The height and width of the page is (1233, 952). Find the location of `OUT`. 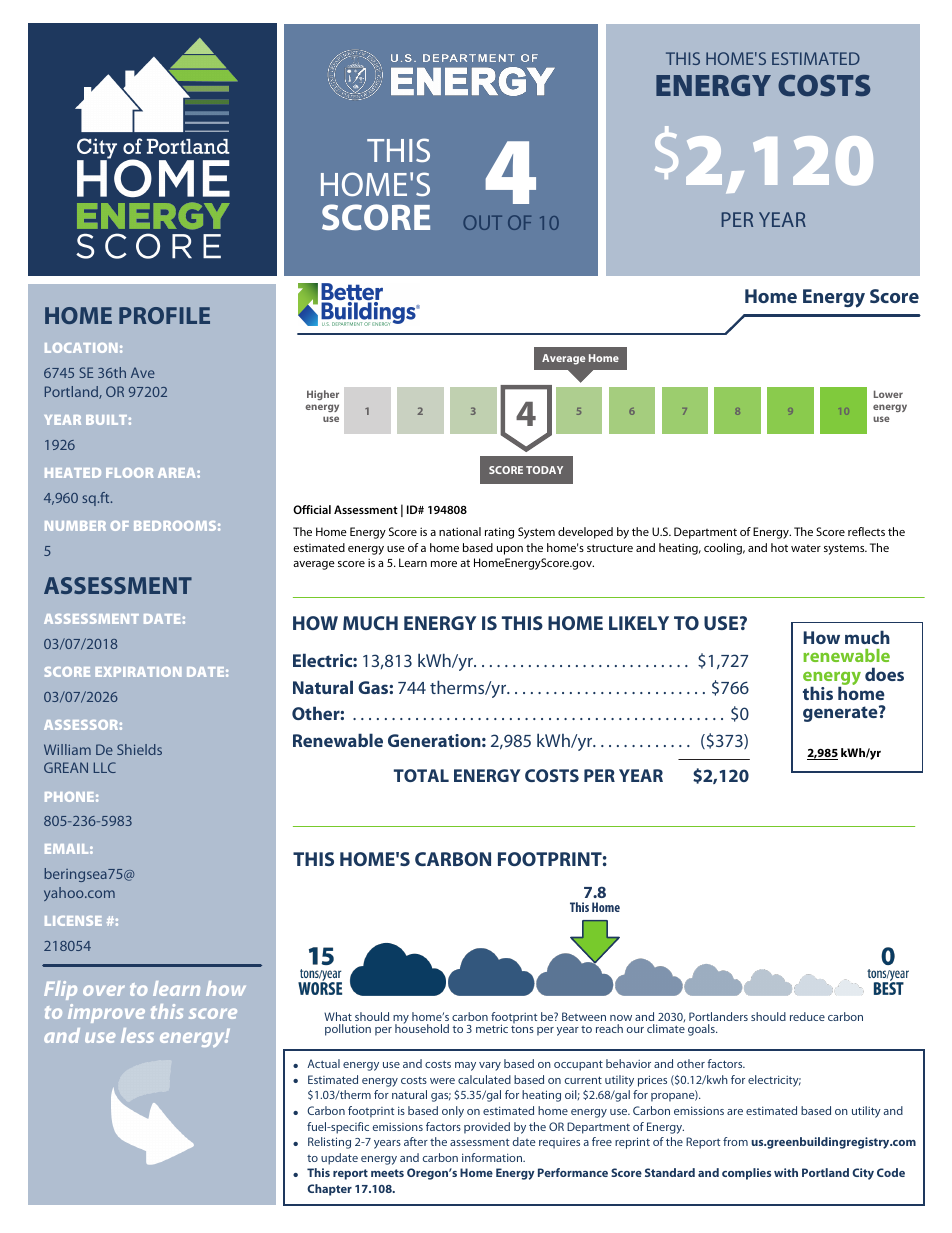

OUT is located at coordinates (483, 222).
